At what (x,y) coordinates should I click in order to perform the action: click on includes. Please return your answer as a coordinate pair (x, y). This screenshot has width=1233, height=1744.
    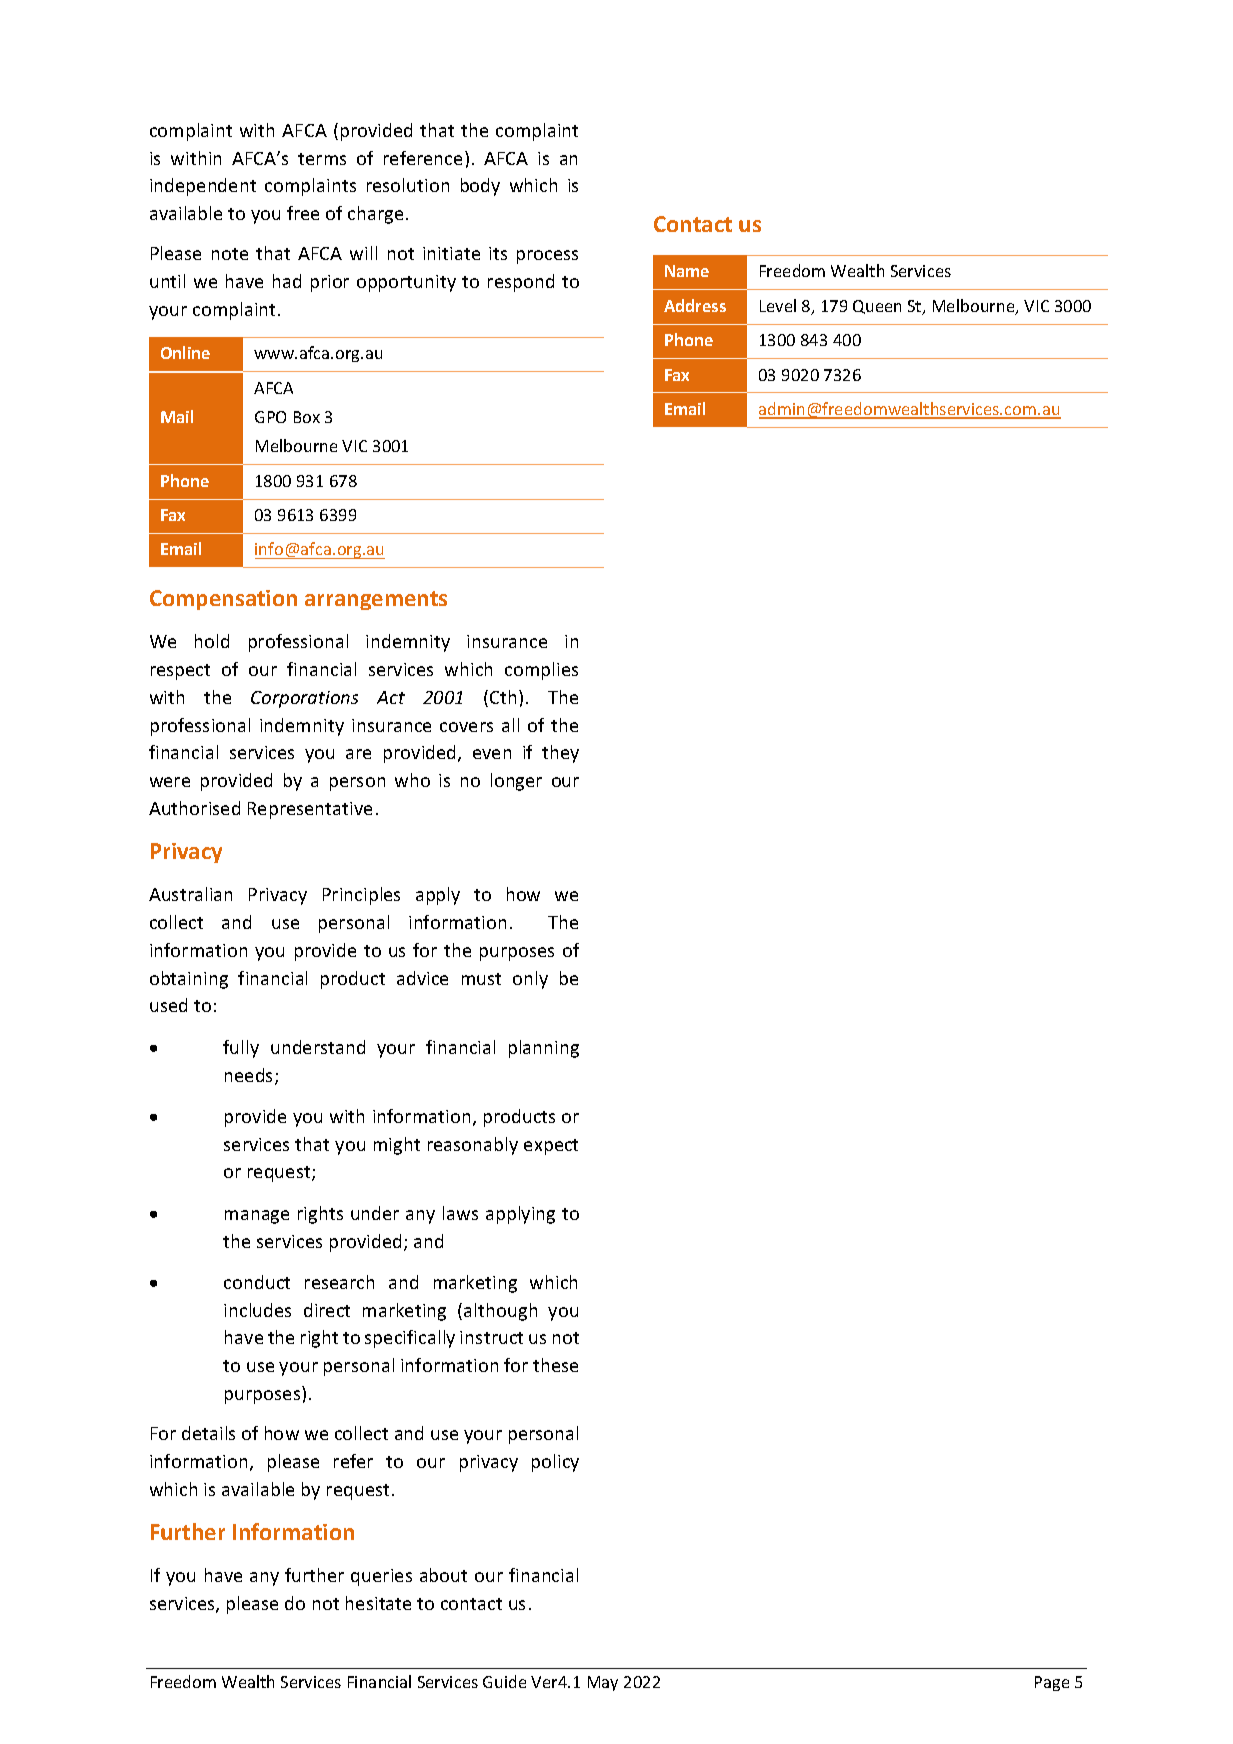
    Looking at the image, I should click on (257, 1310).
